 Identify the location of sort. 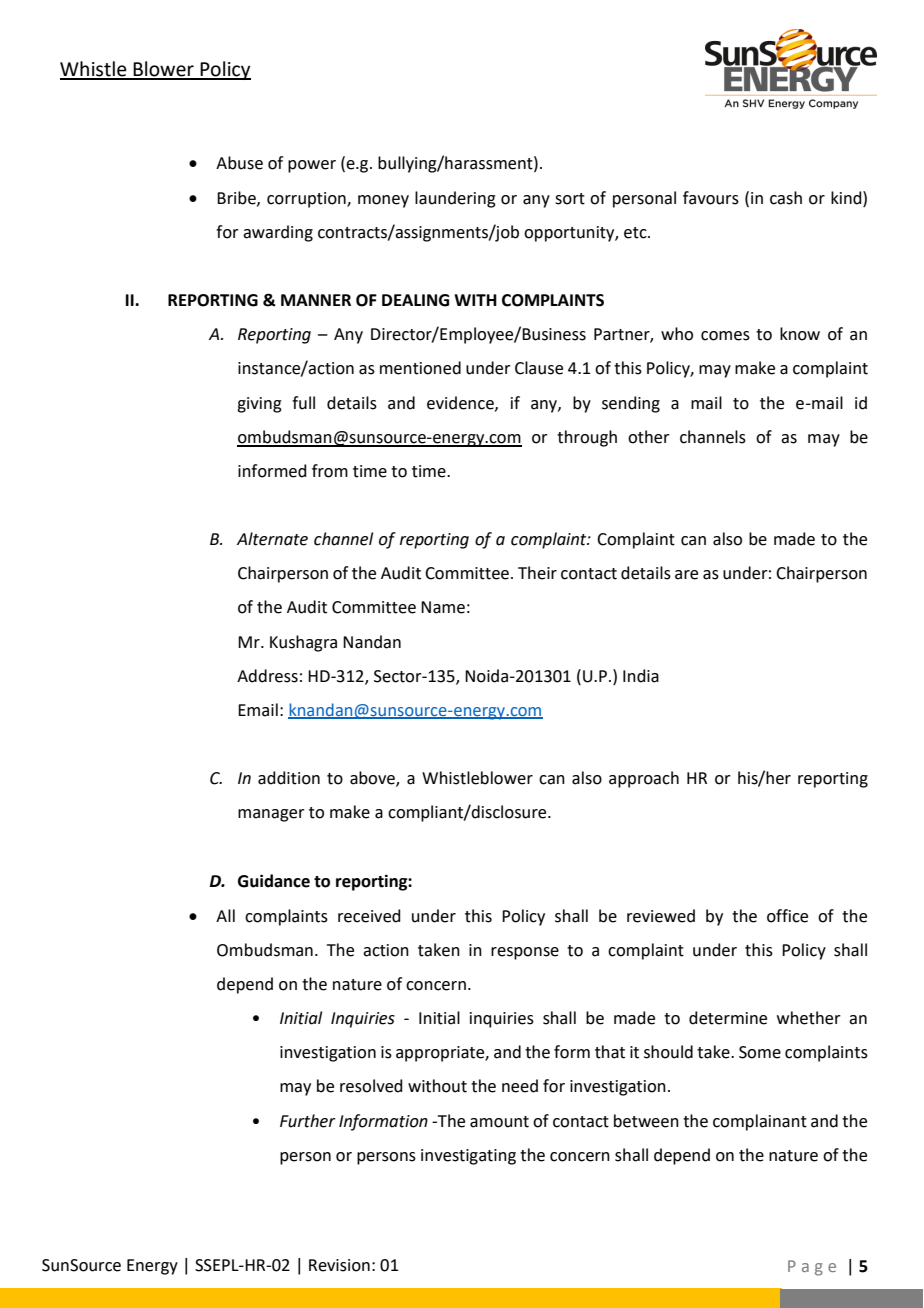
(570, 199).
